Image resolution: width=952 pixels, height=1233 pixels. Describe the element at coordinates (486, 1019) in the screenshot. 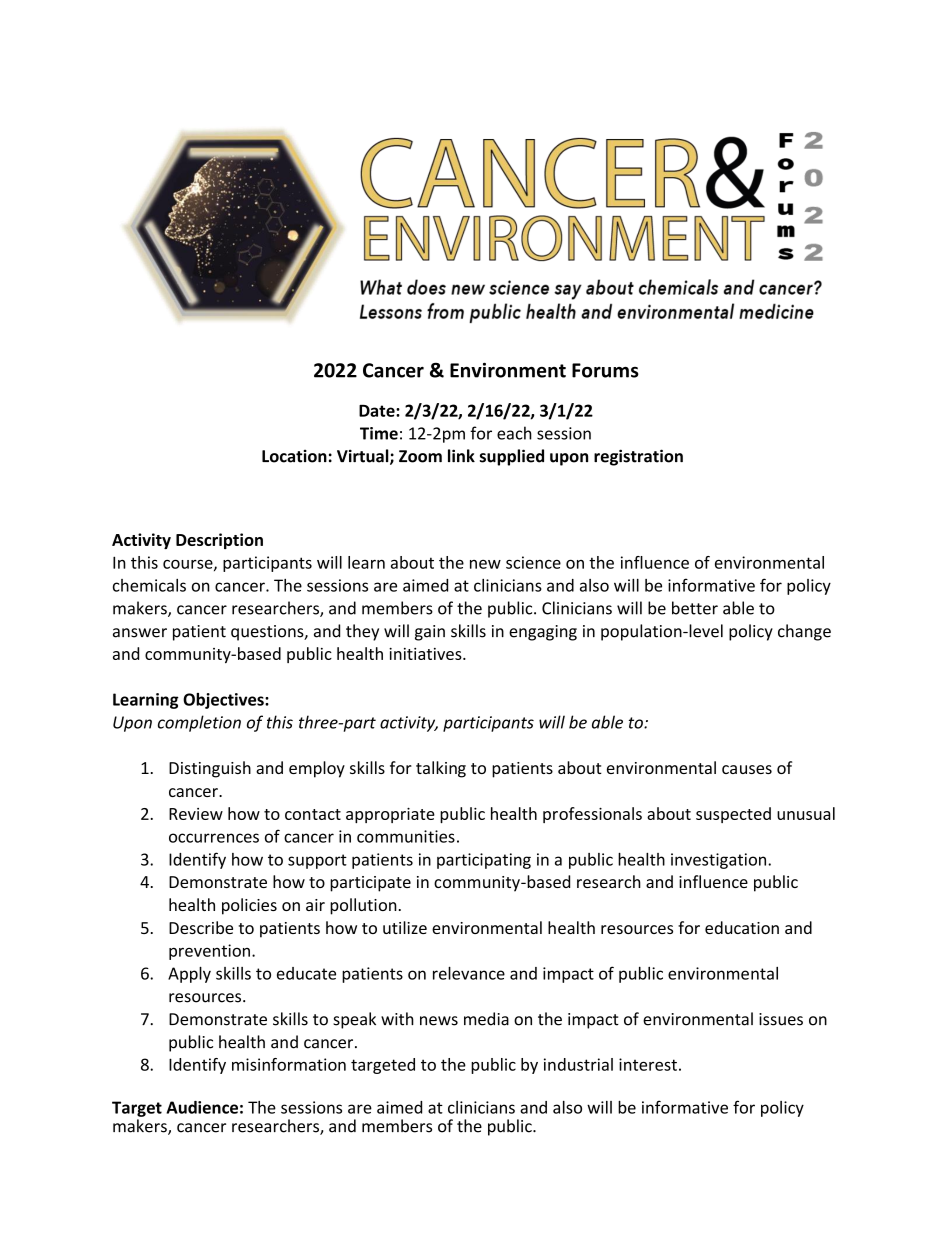

I see `media` at that location.
